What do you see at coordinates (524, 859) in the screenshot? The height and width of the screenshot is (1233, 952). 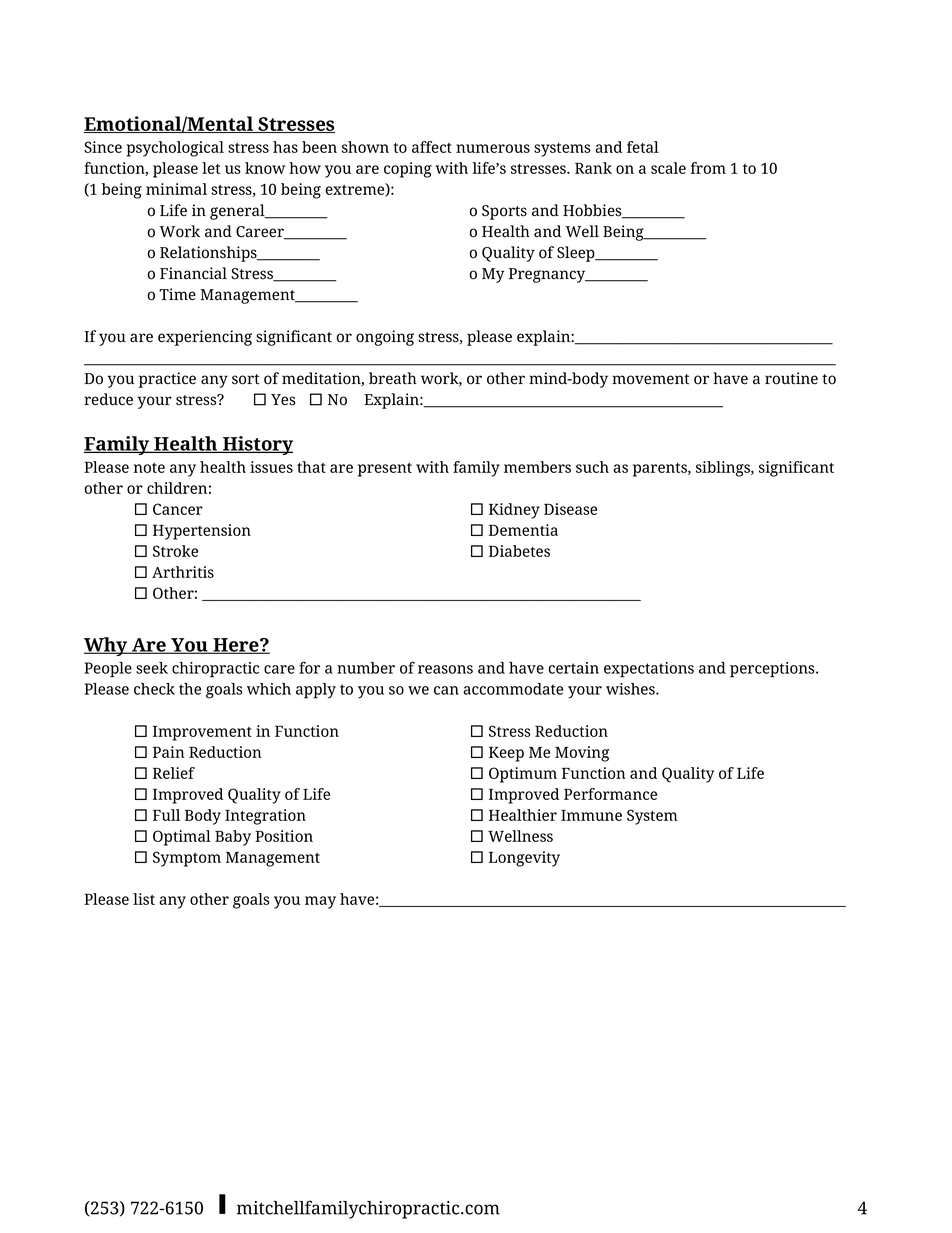 I see `Longevity` at bounding box center [524, 859].
